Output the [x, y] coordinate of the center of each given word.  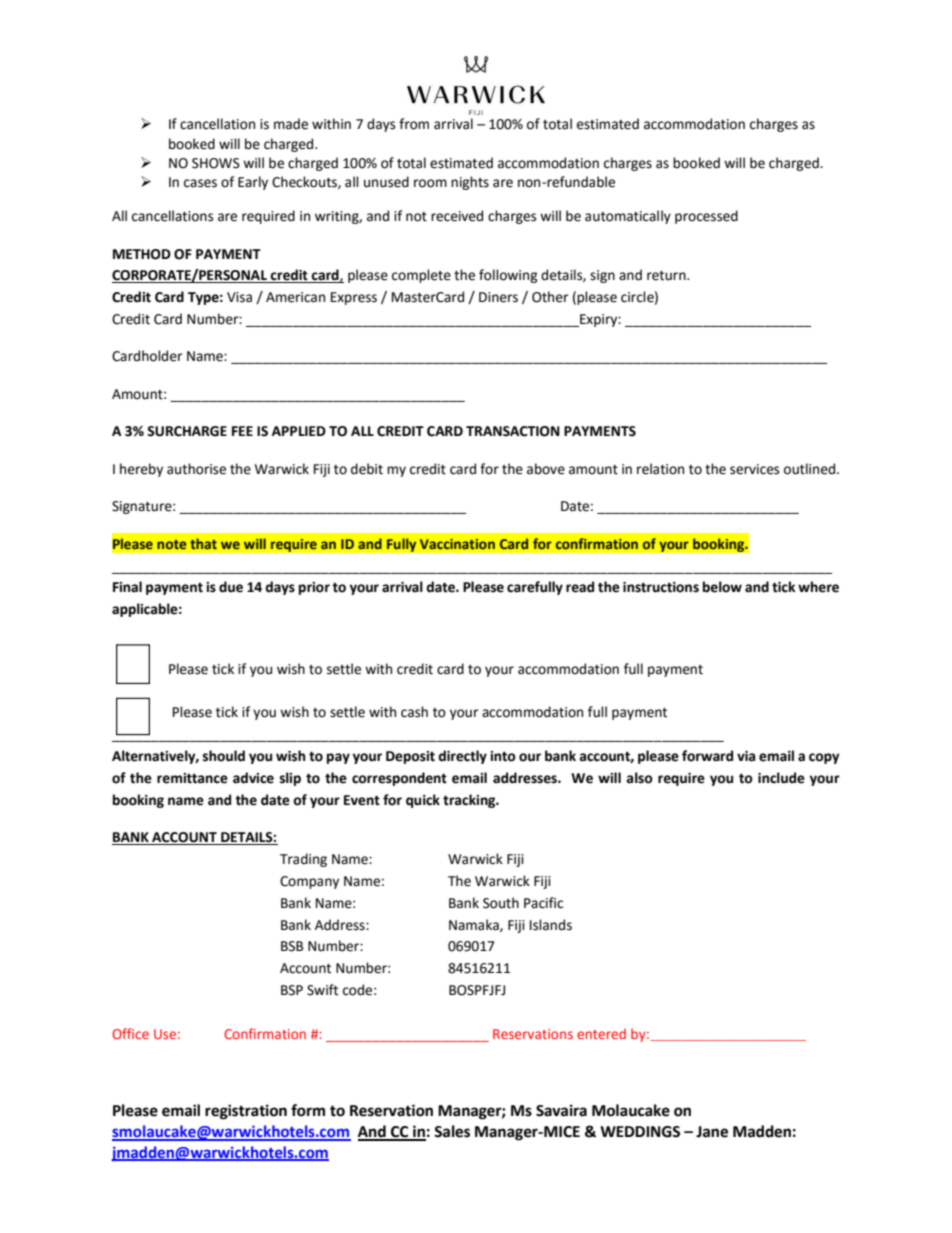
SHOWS [216, 163]
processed [706, 217]
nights [470, 183]
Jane [712, 1132]
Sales [452, 1131]
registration [246, 1112]
